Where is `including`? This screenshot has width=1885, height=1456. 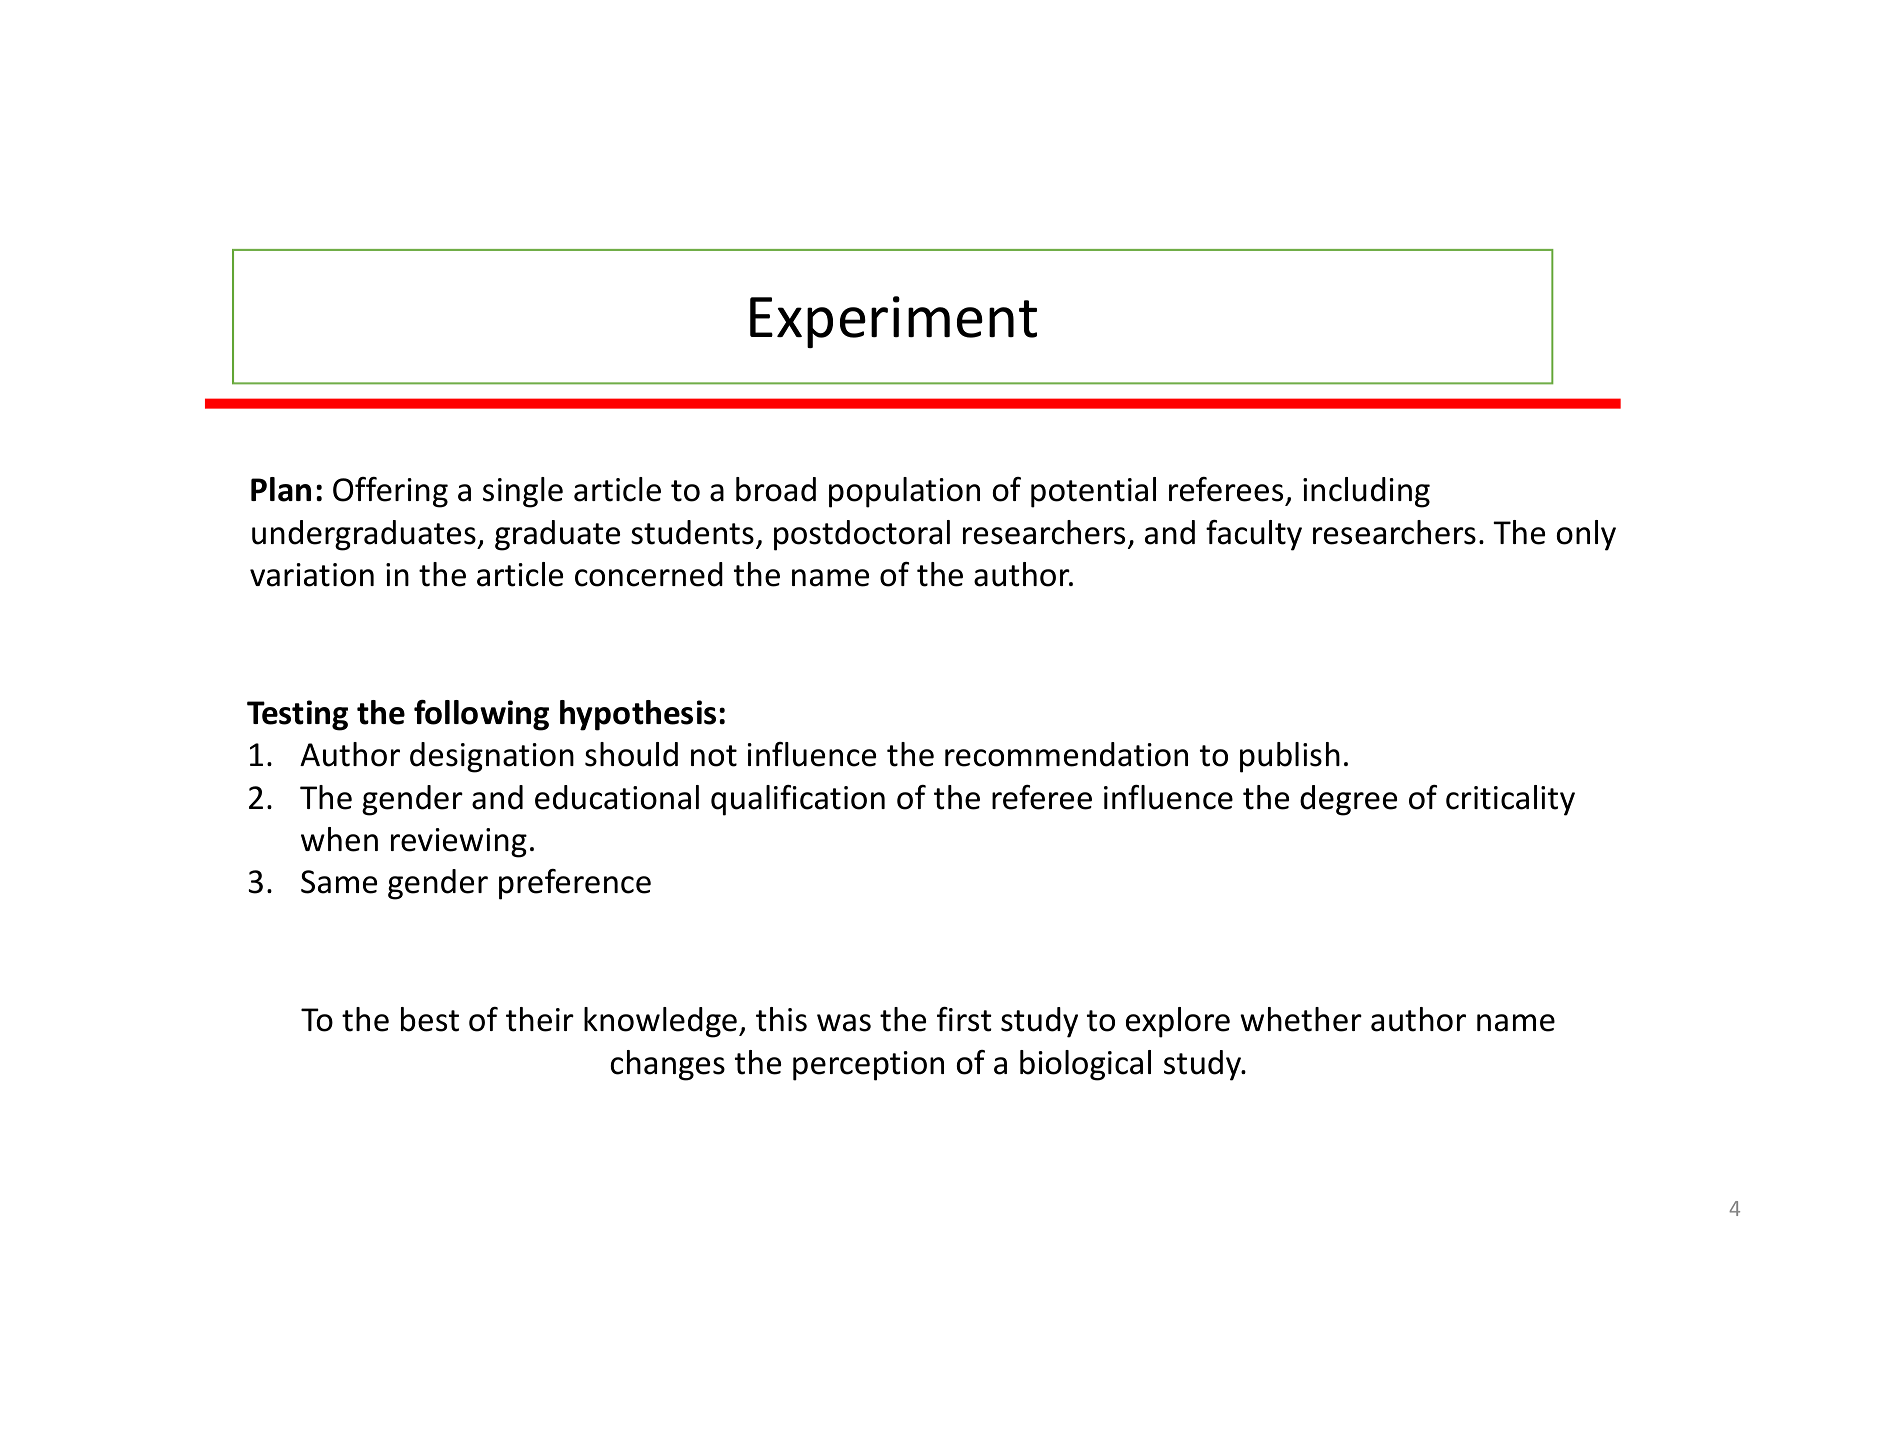 including is located at coordinates (1366, 492).
